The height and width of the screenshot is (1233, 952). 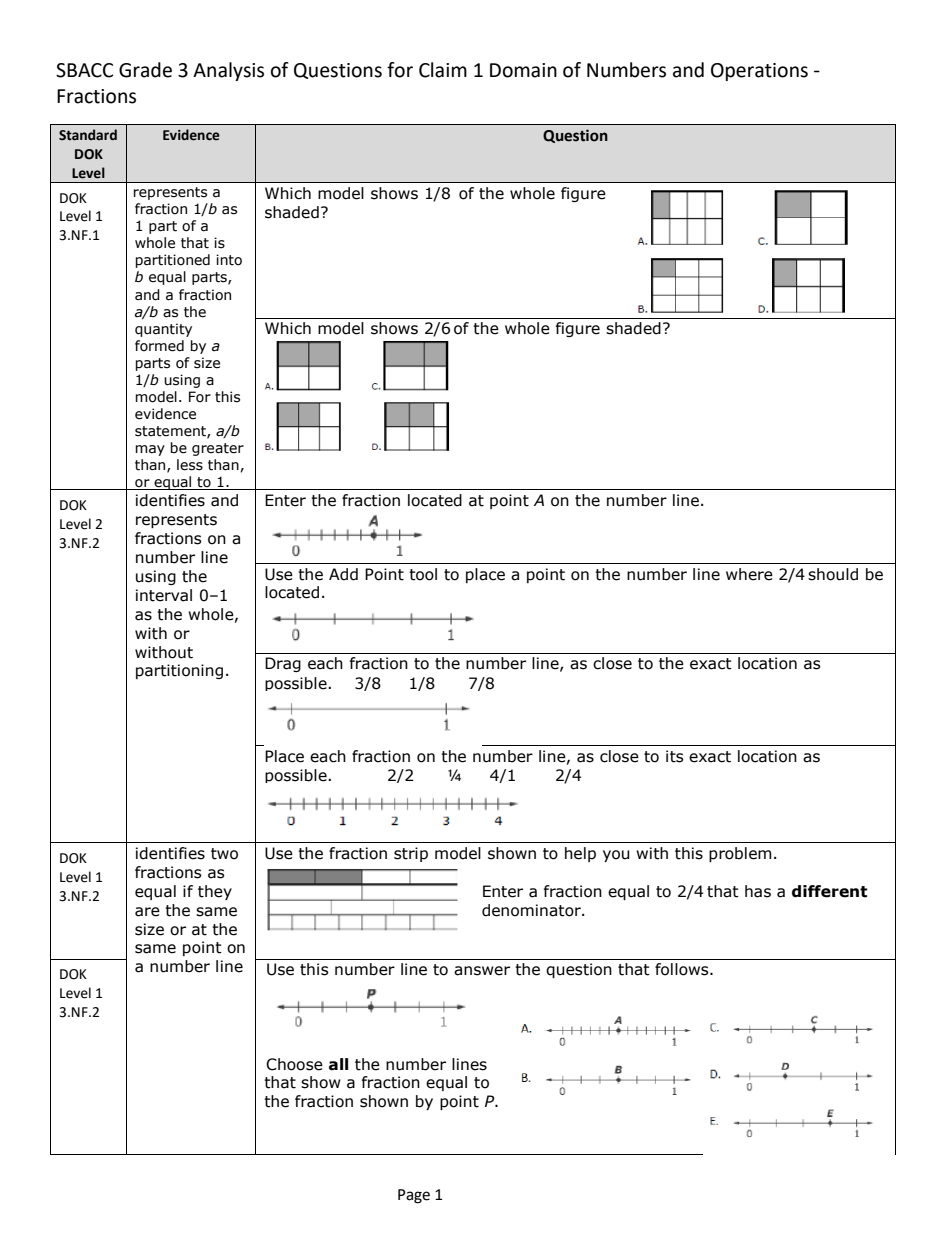 What do you see at coordinates (190, 465) in the screenshot?
I see `less` at bounding box center [190, 465].
